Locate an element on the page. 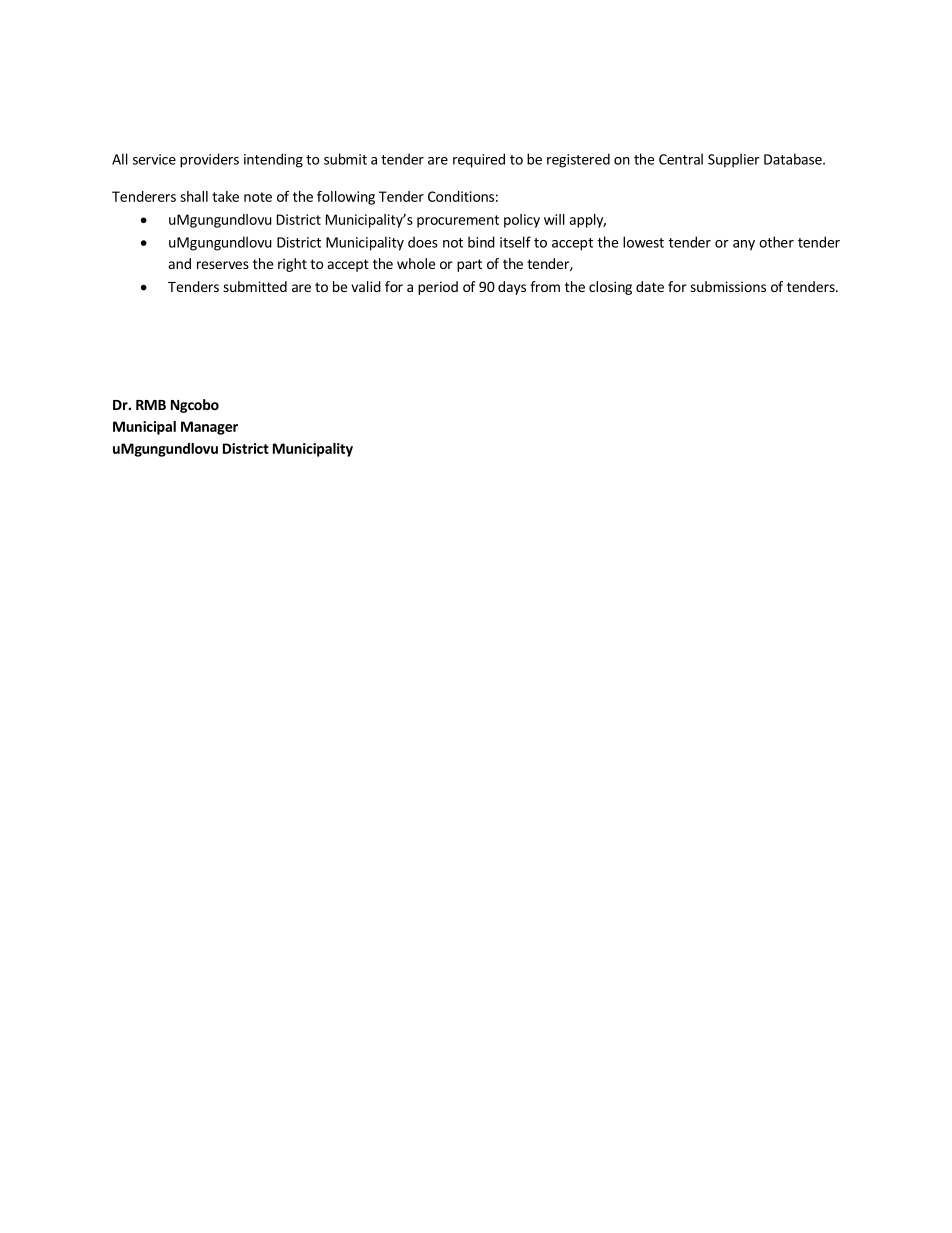 Image resolution: width=952 pixels, height=1233 pixels. any is located at coordinates (744, 245).
